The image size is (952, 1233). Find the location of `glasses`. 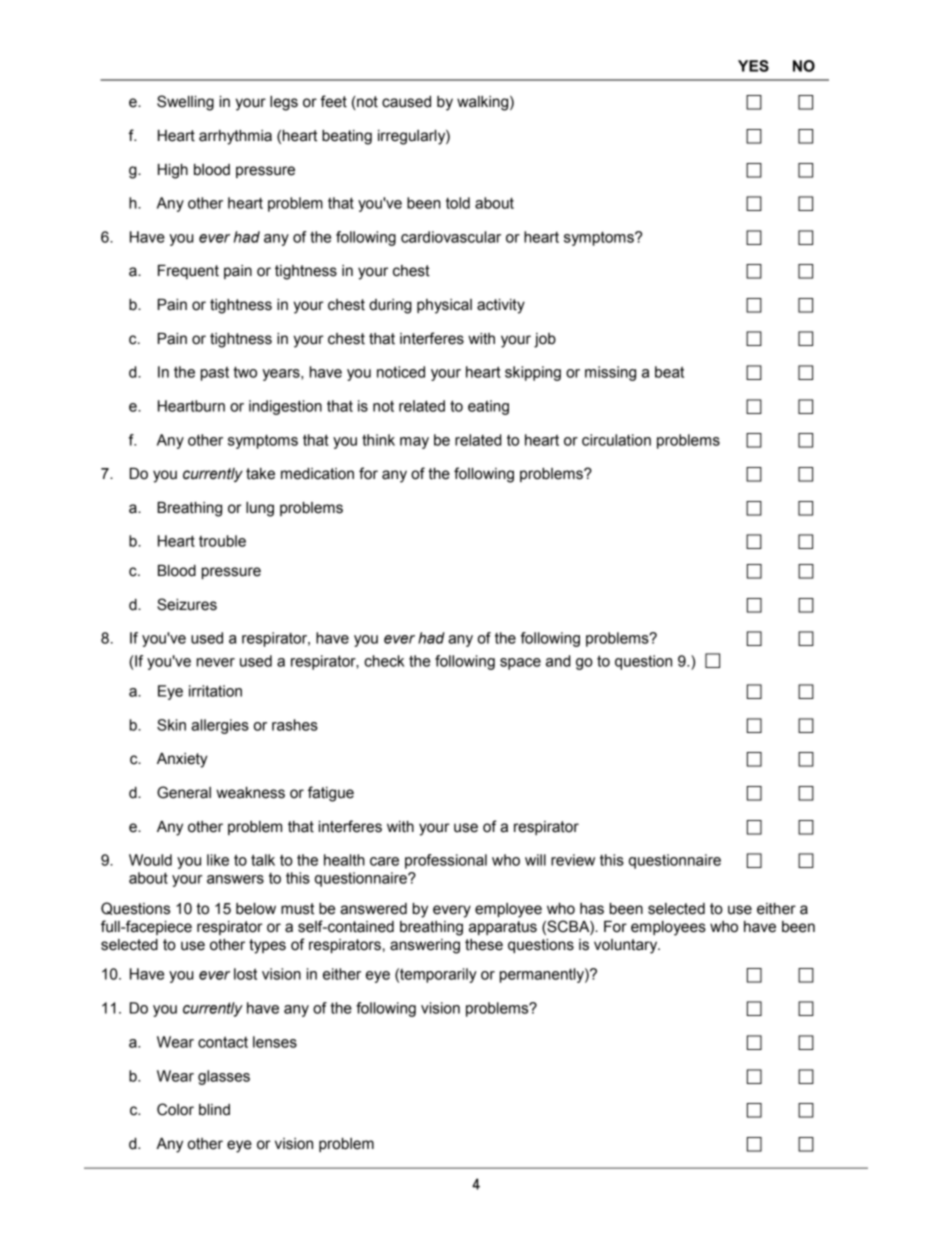

glasses is located at coordinates (224, 1077).
